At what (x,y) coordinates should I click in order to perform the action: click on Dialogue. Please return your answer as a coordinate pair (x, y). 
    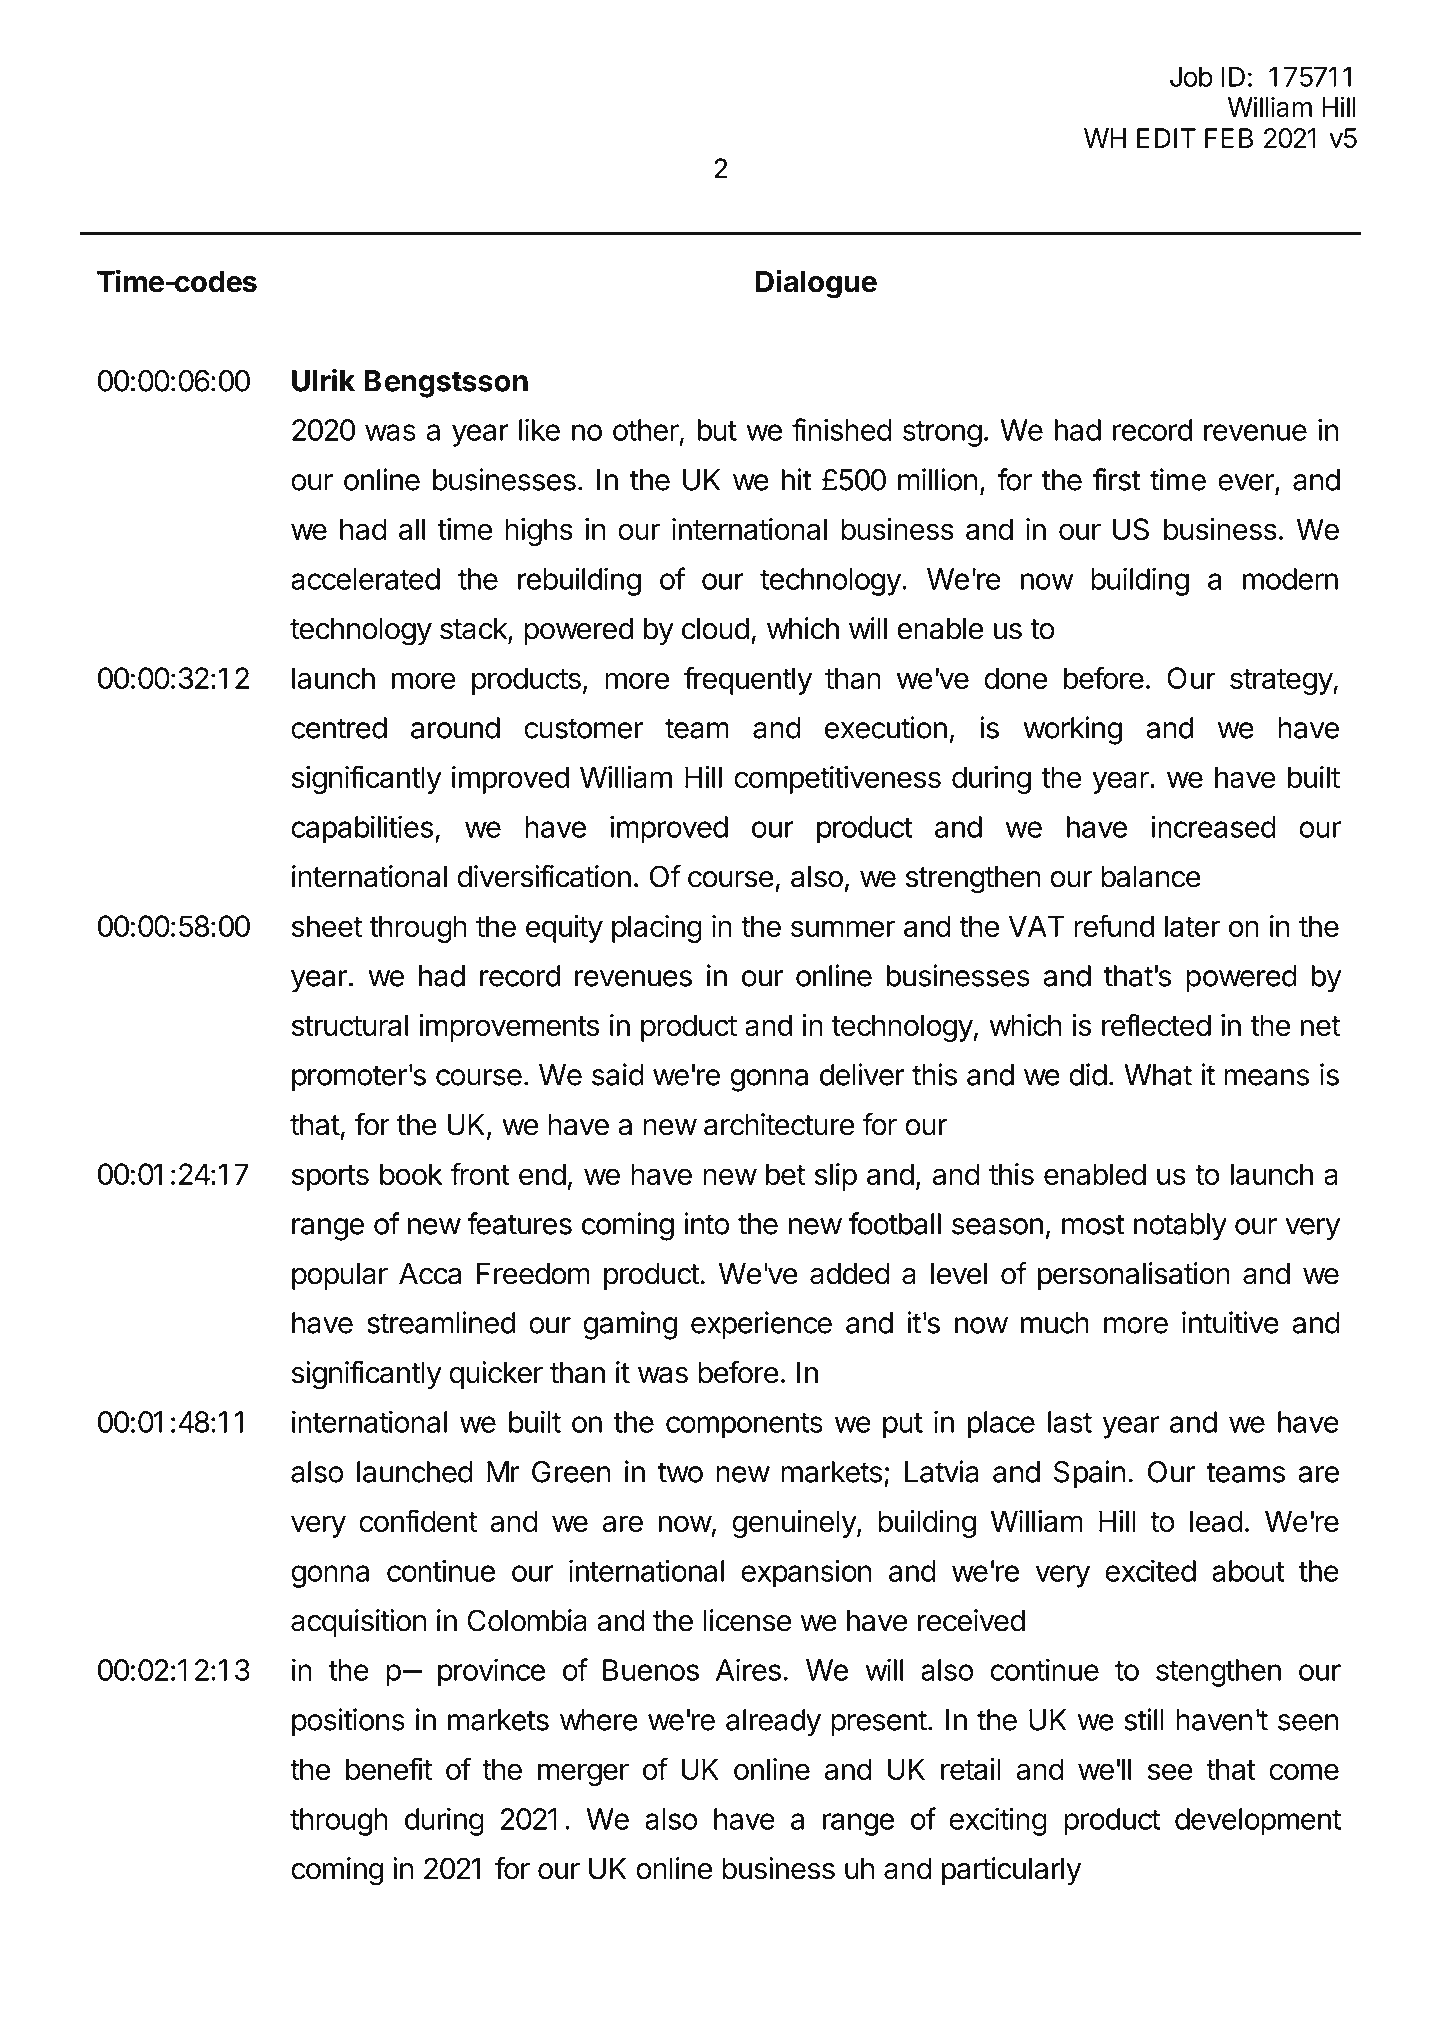
    Looking at the image, I should click on (816, 284).
